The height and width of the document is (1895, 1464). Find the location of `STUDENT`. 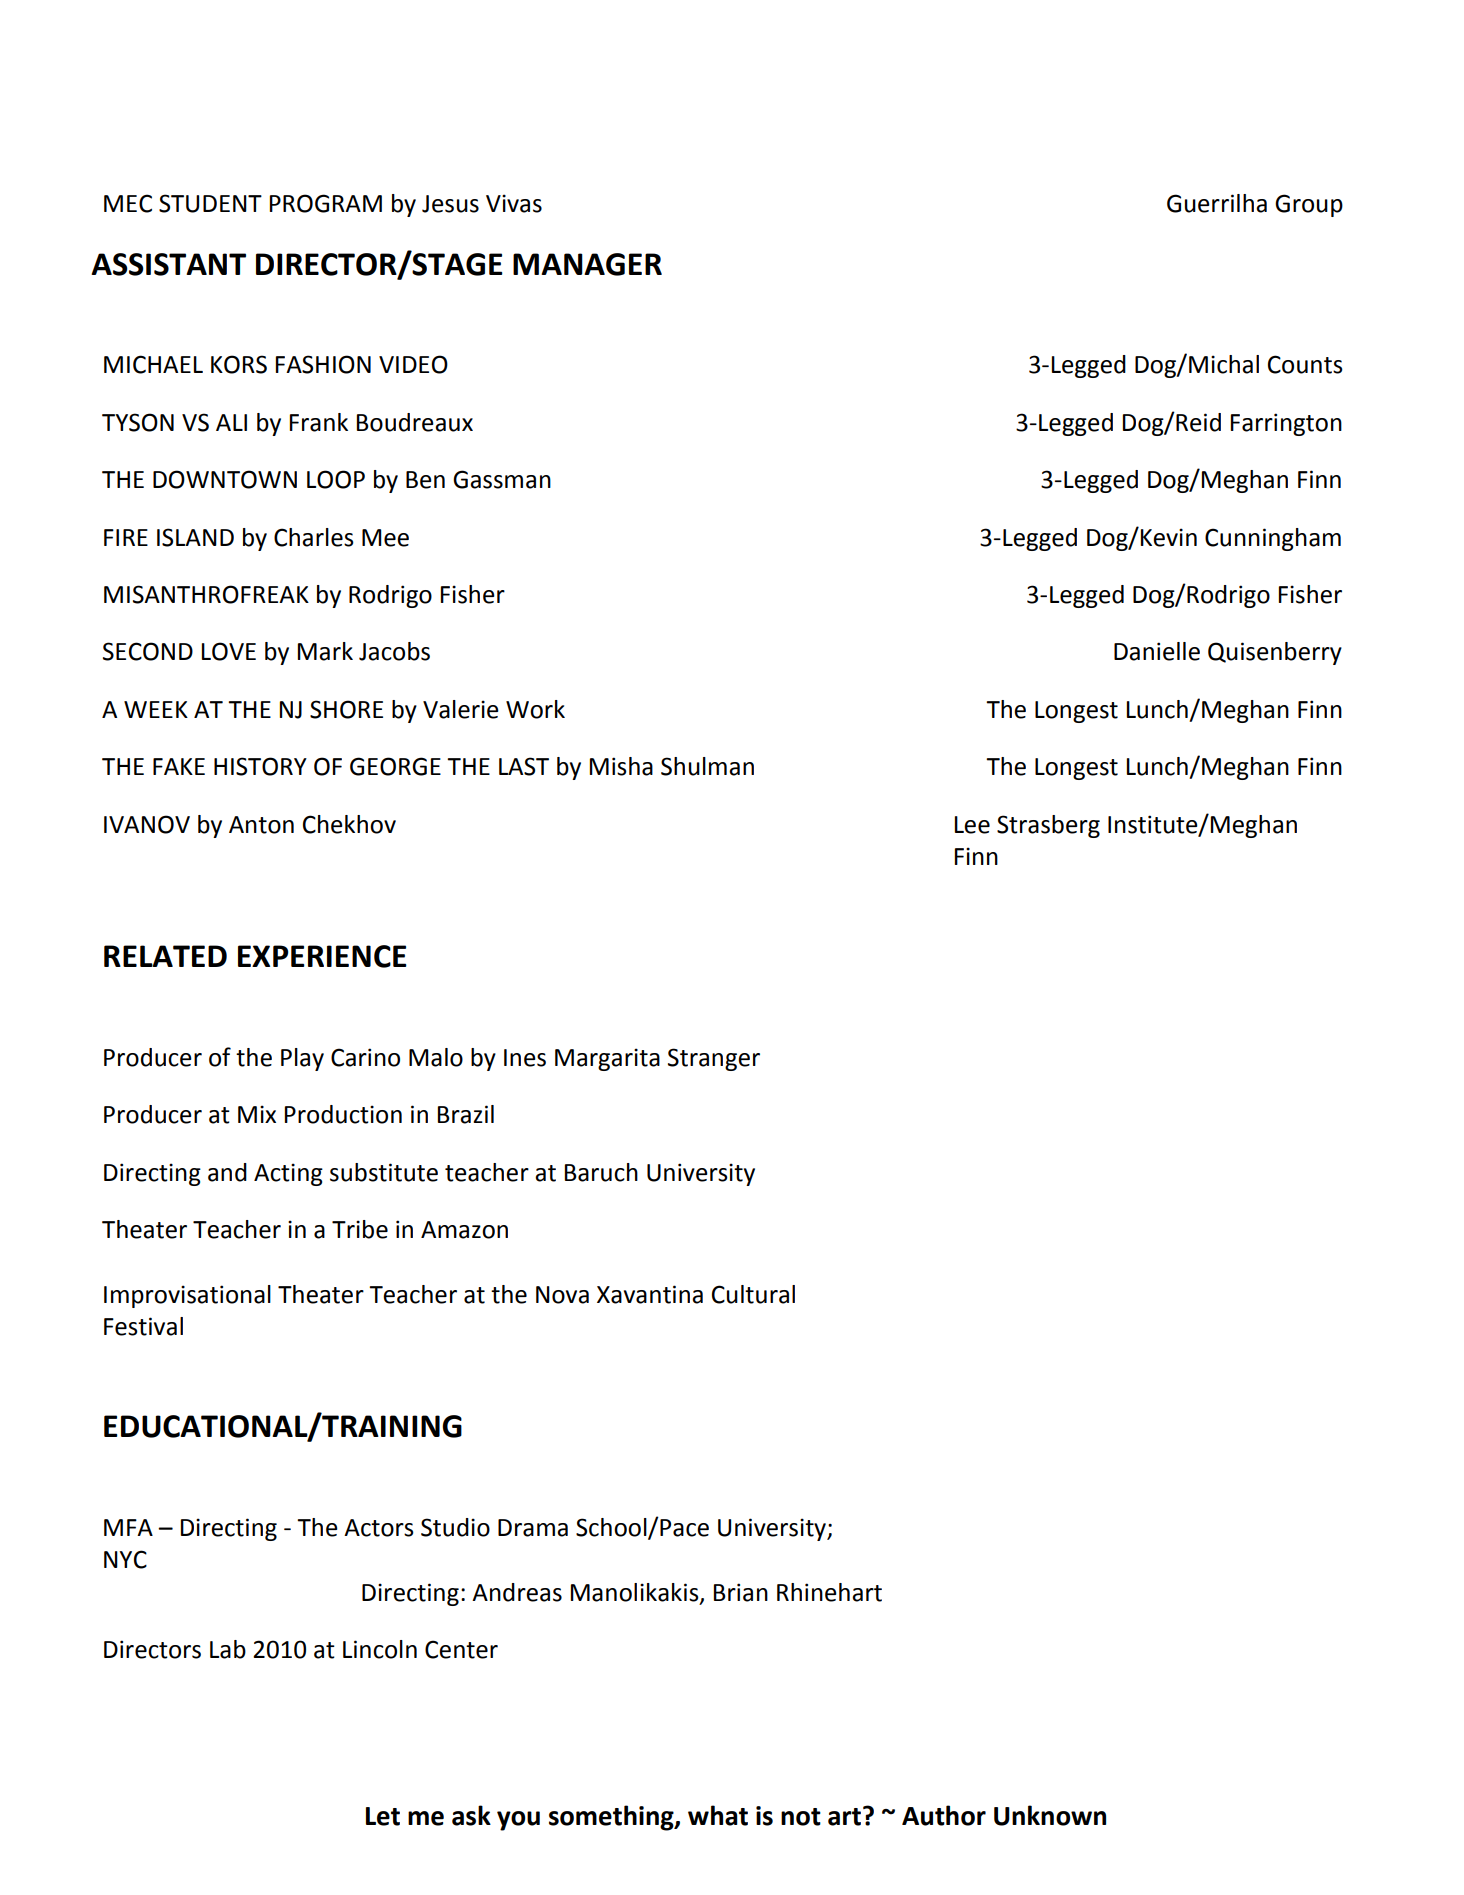

STUDENT is located at coordinates (210, 203).
